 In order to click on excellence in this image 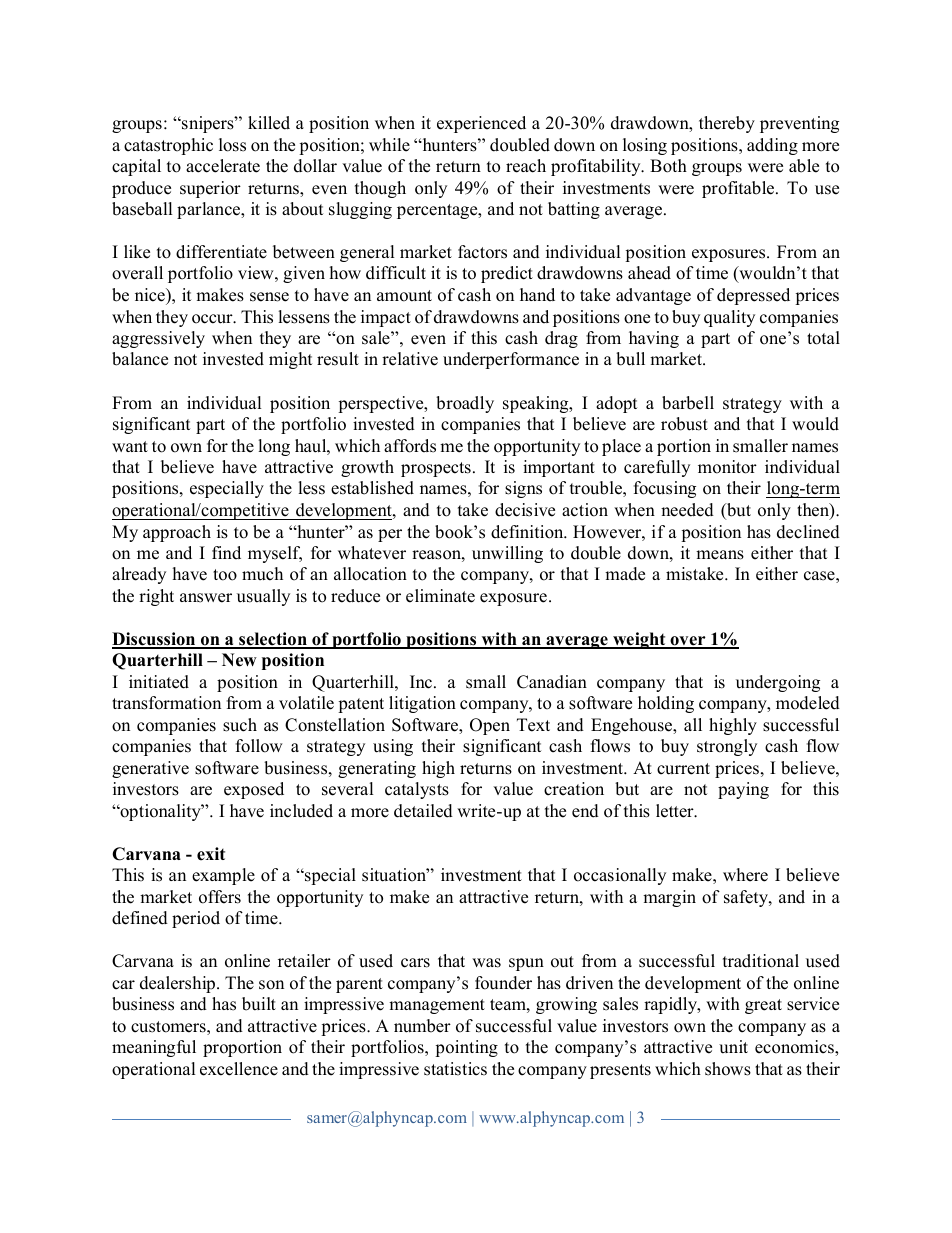, I will do `click(239, 1069)`.
